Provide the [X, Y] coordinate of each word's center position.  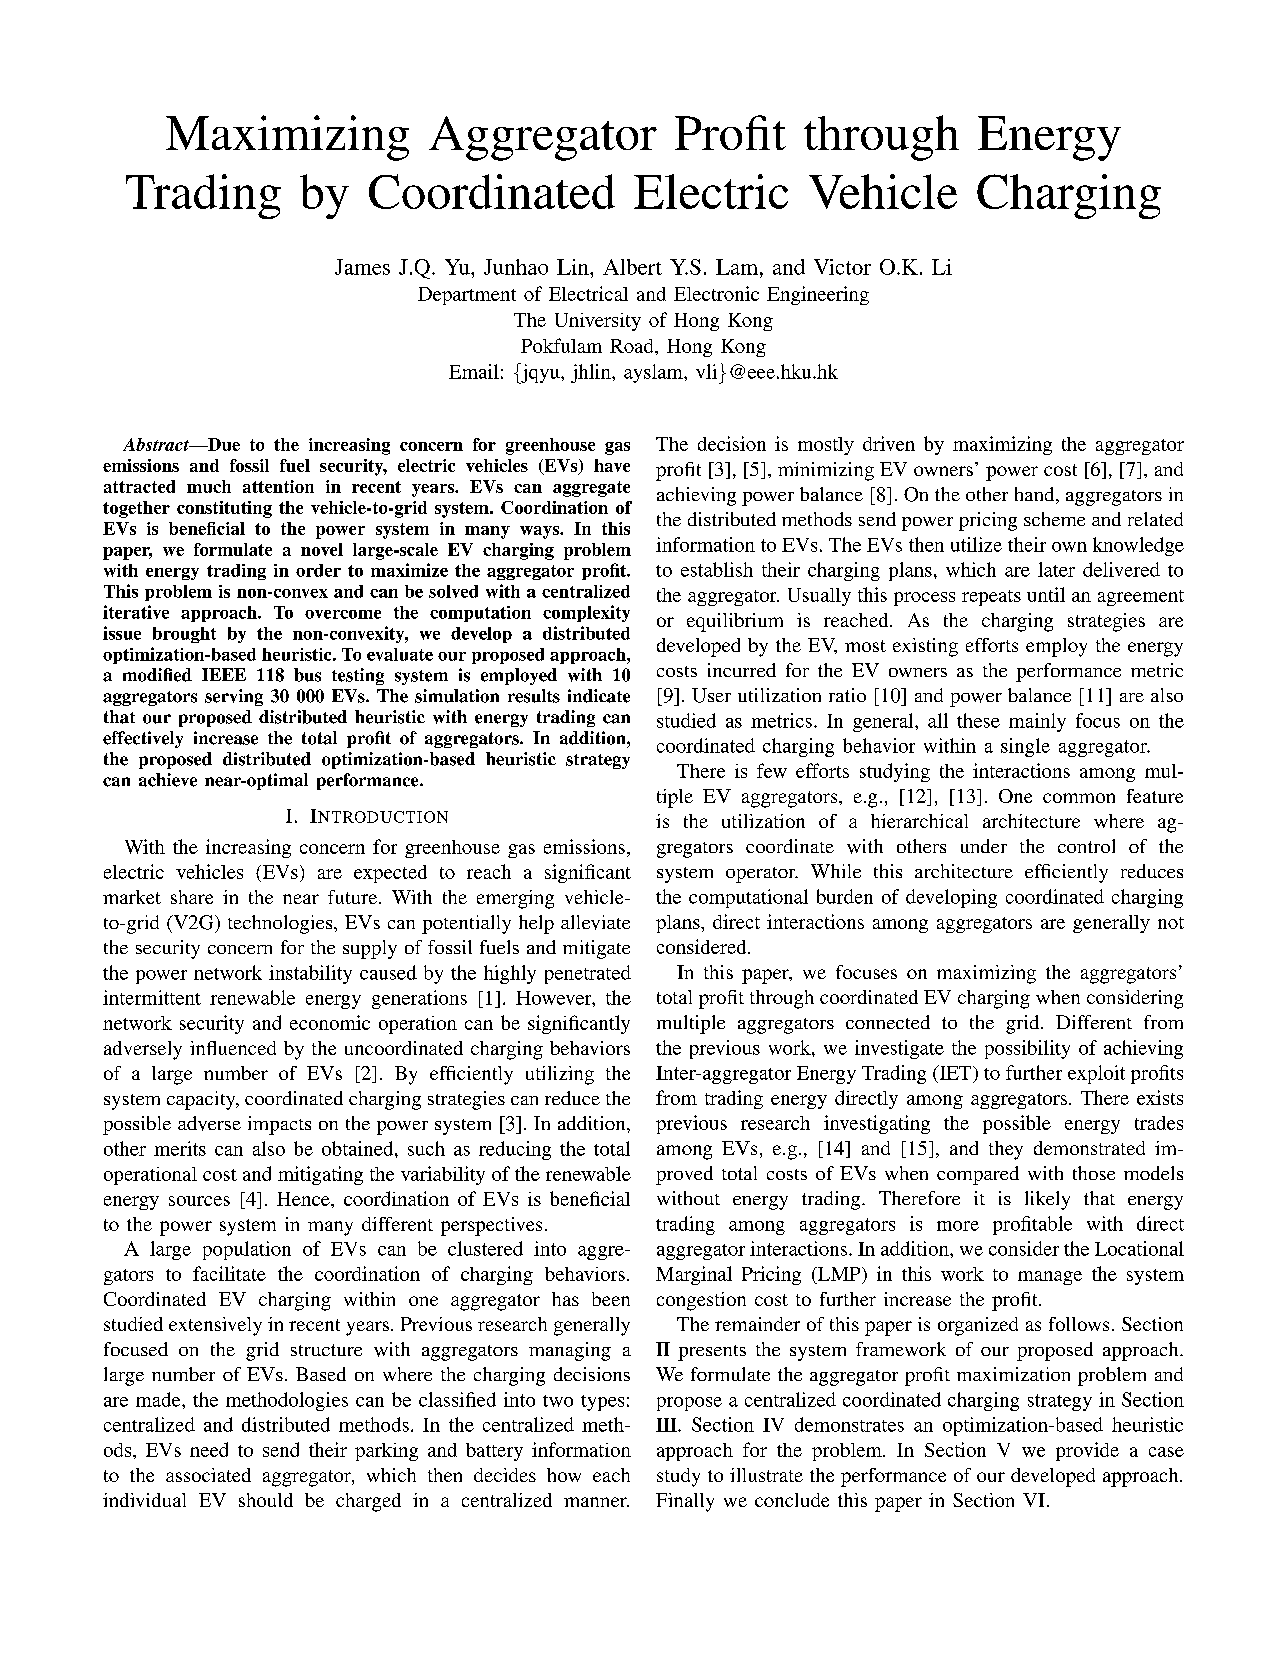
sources [199, 1201]
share [192, 897]
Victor [842, 267]
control [1086, 846]
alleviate [595, 922]
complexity [586, 613]
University [598, 322]
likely [1047, 1200]
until [1046, 594]
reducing [515, 1150]
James [362, 267]
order [318, 570]
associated [208, 1475]
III [667, 1425]
